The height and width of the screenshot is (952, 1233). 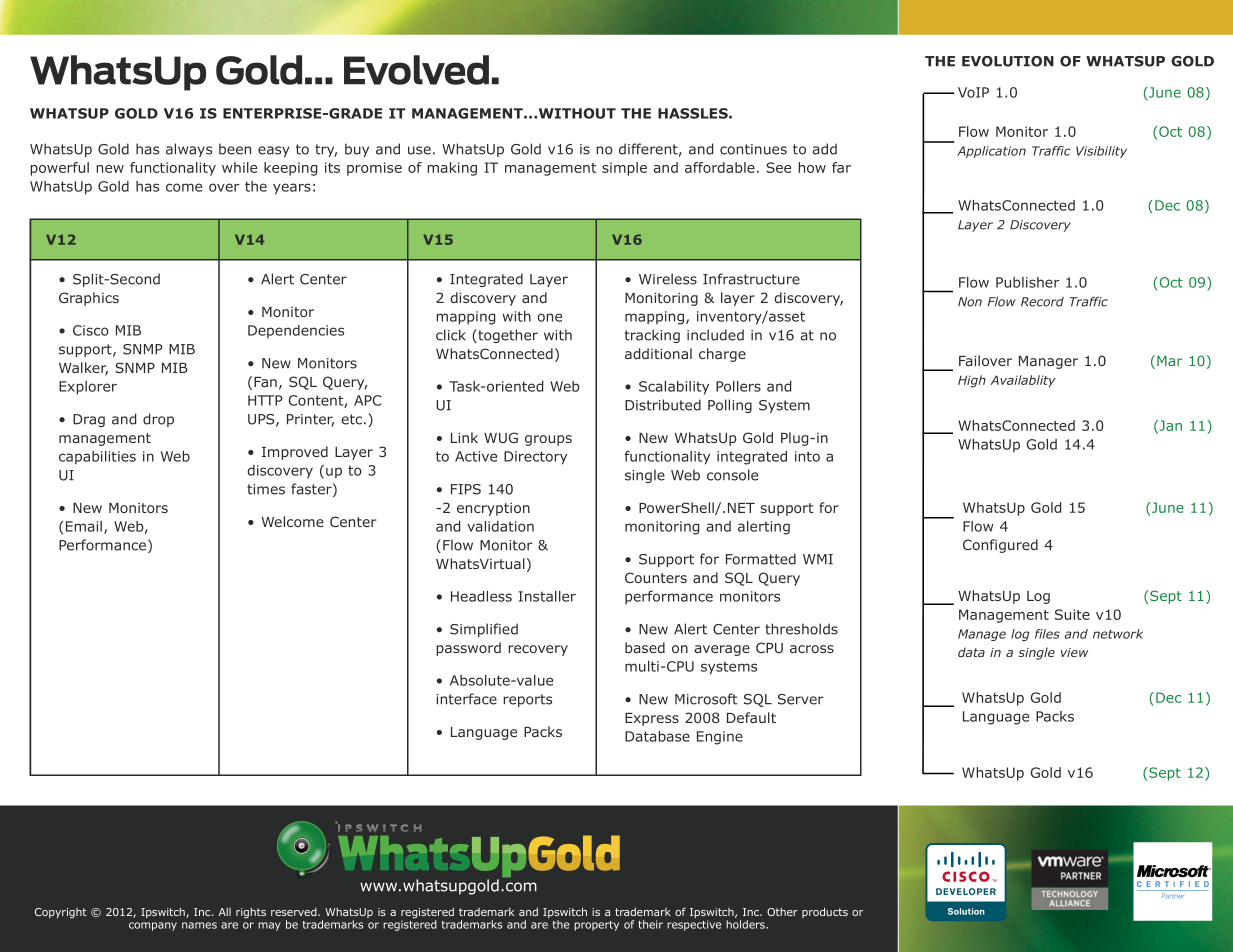 I want to click on view, so click(x=1074, y=652).
